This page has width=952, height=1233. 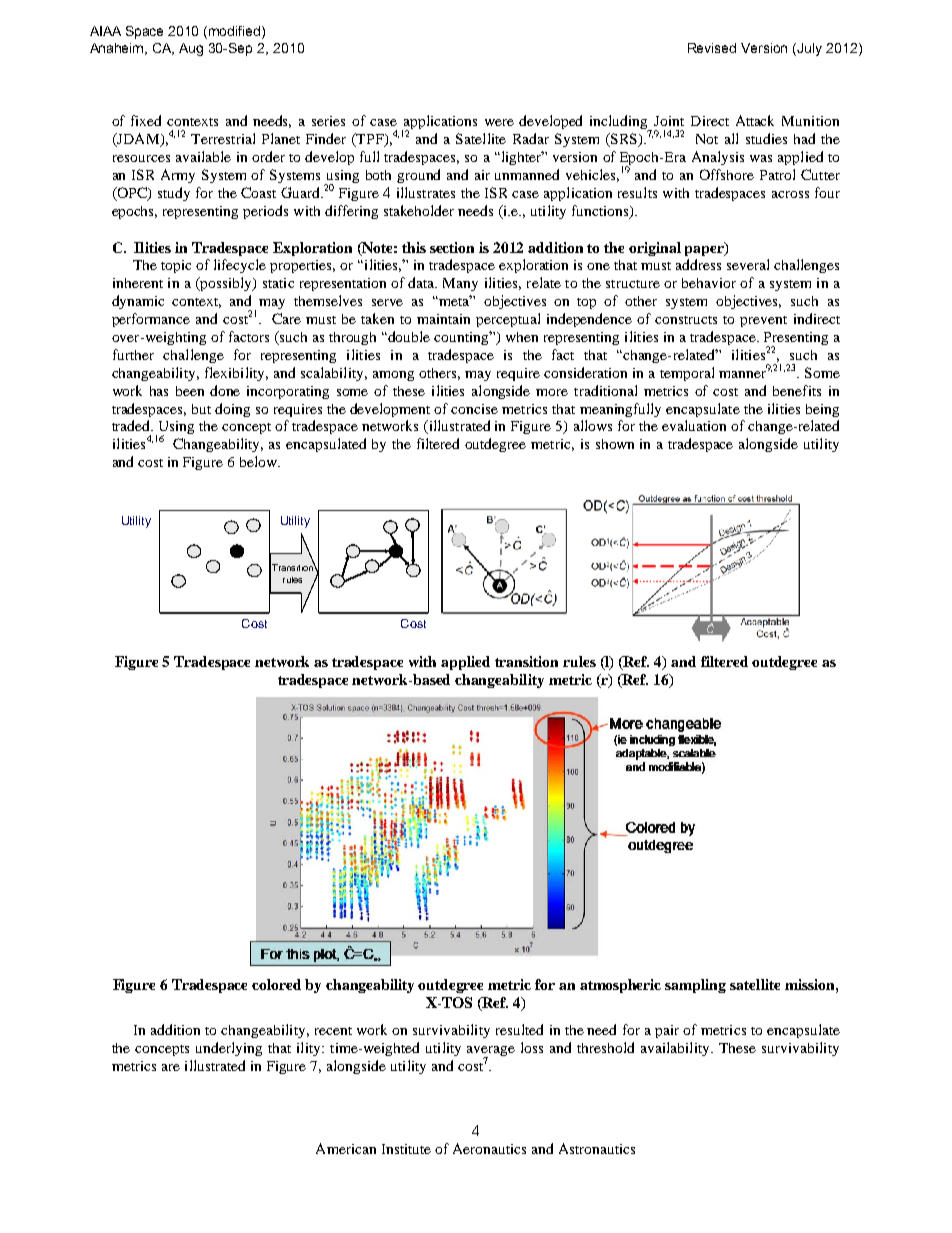 What do you see at coordinates (474, 409) in the page?
I see `concise` at bounding box center [474, 409].
